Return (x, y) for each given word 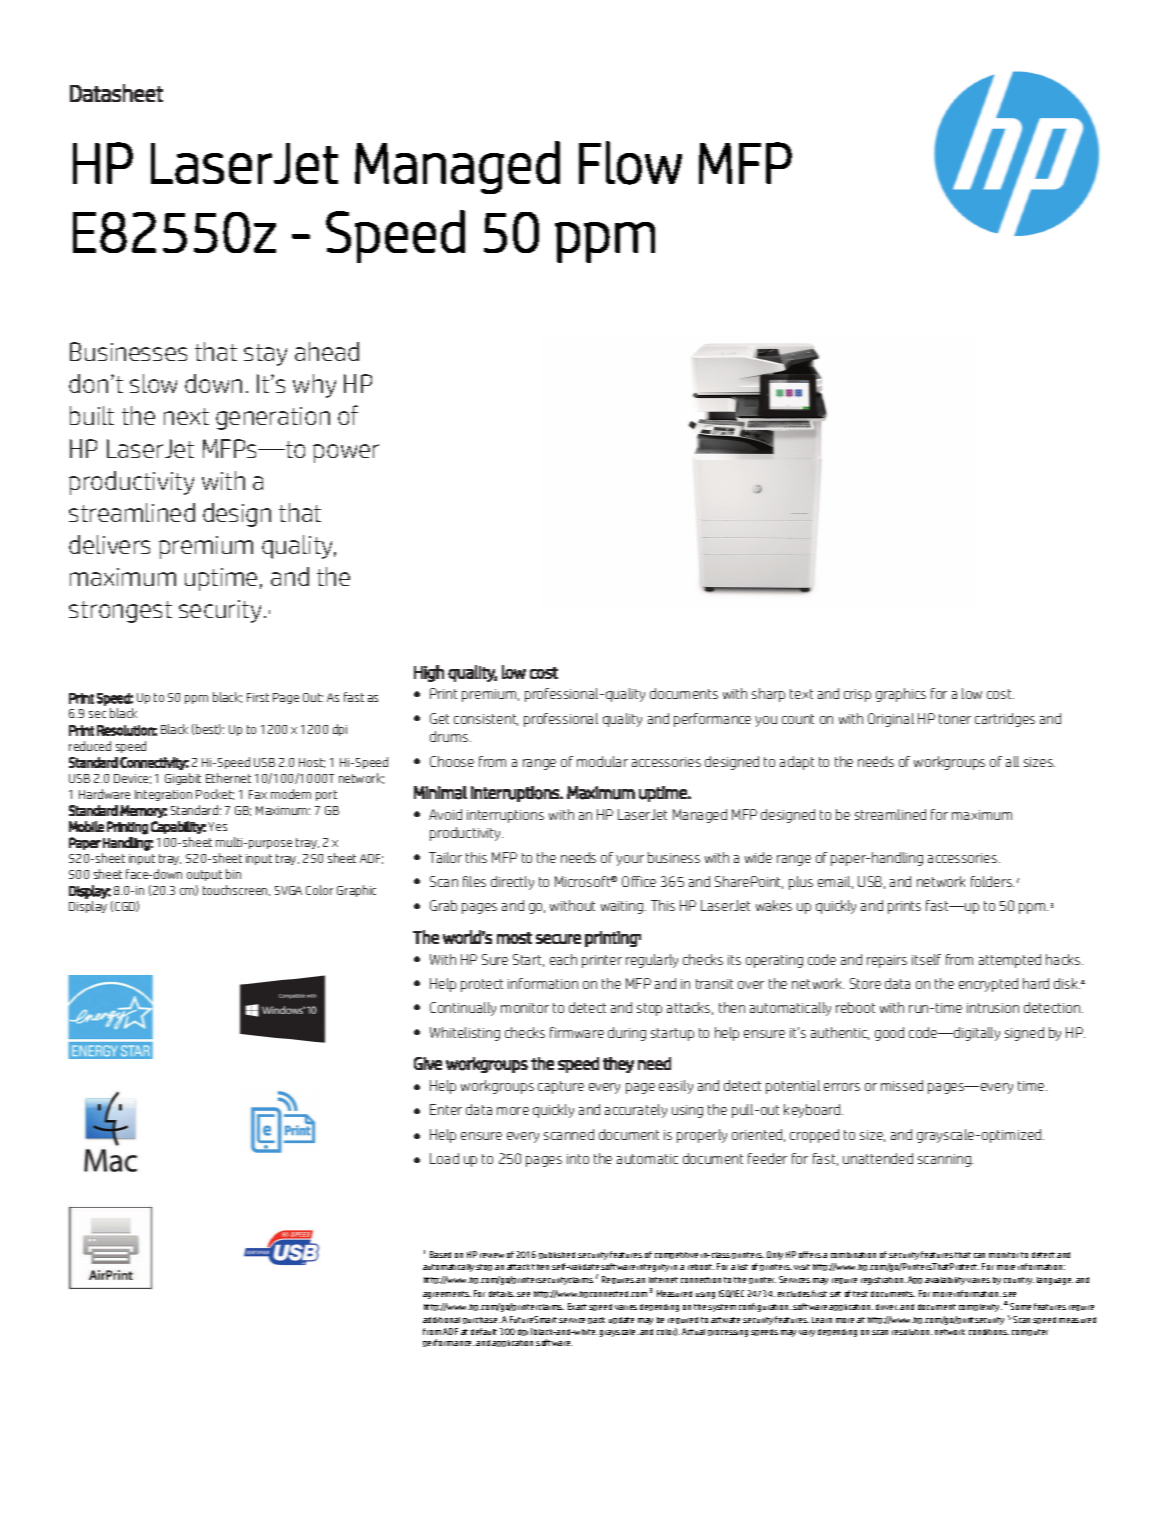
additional (441, 1320)
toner (955, 719)
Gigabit (183, 779)
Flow (630, 163)
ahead (327, 351)
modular (602, 761)
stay (265, 355)
